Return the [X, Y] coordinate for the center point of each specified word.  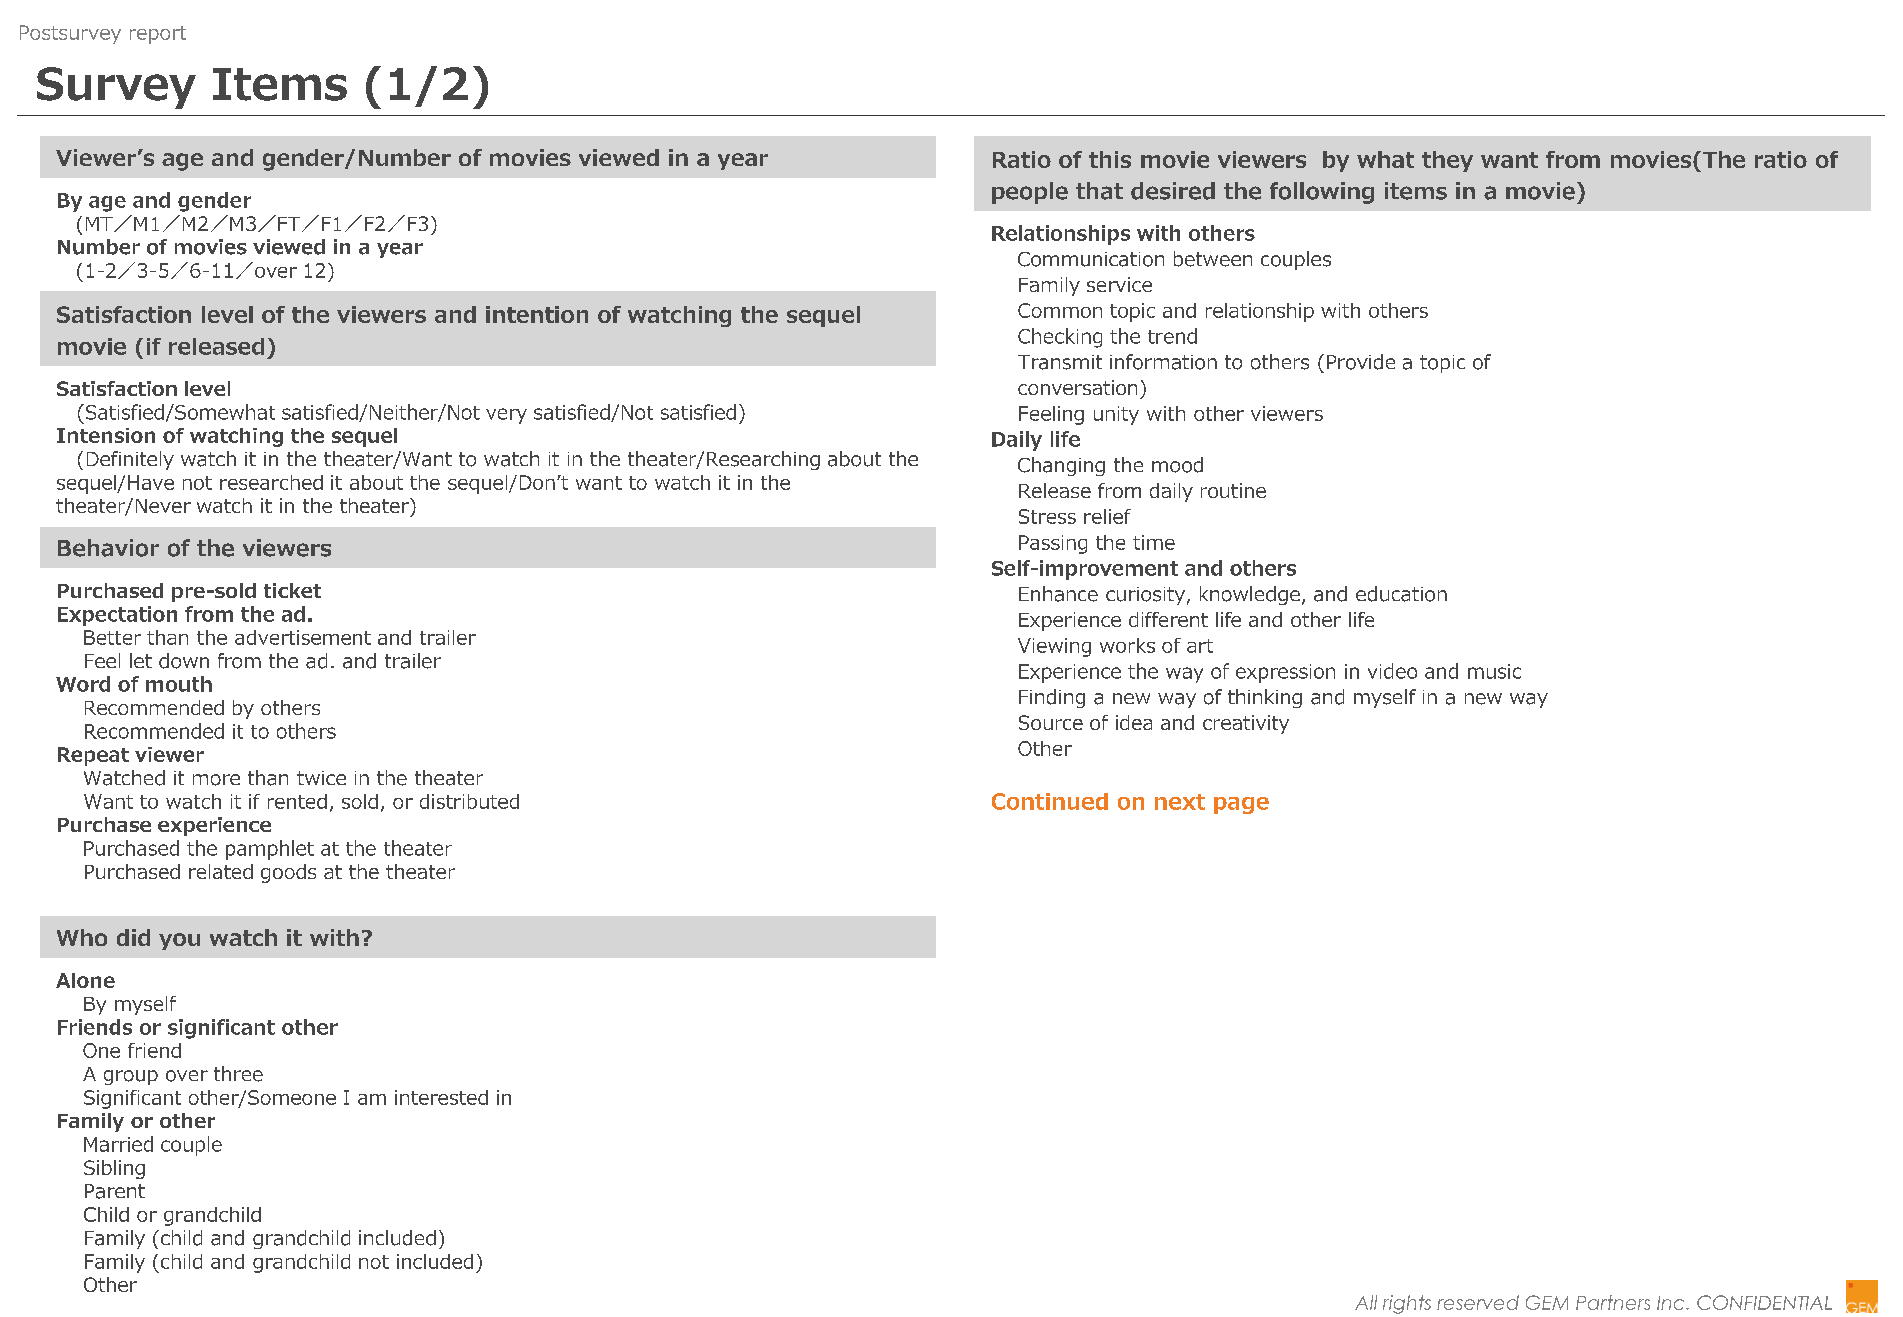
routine [1233, 490]
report [158, 35]
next [1180, 802]
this [1110, 159]
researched [271, 482]
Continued [1050, 801]
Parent [115, 1191]
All [1366, 1302]
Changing [1061, 466]
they [1447, 161]
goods [288, 873]
